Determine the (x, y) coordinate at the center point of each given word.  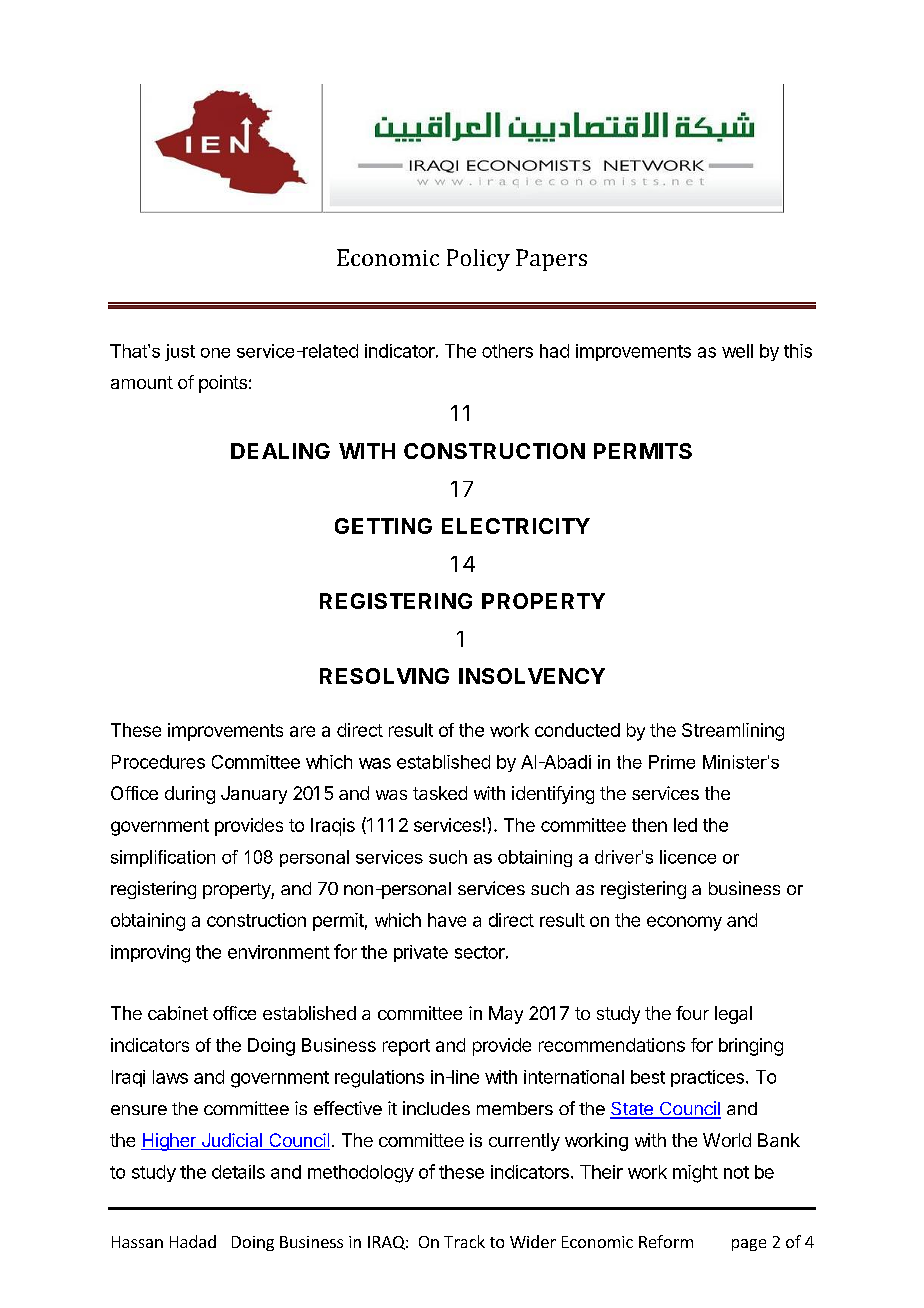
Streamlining (733, 732)
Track (464, 1241)
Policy (478, 260)
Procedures (158, 762)
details (238, 1172)
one (215, 353)
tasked (440, 793)
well (737, 351)
